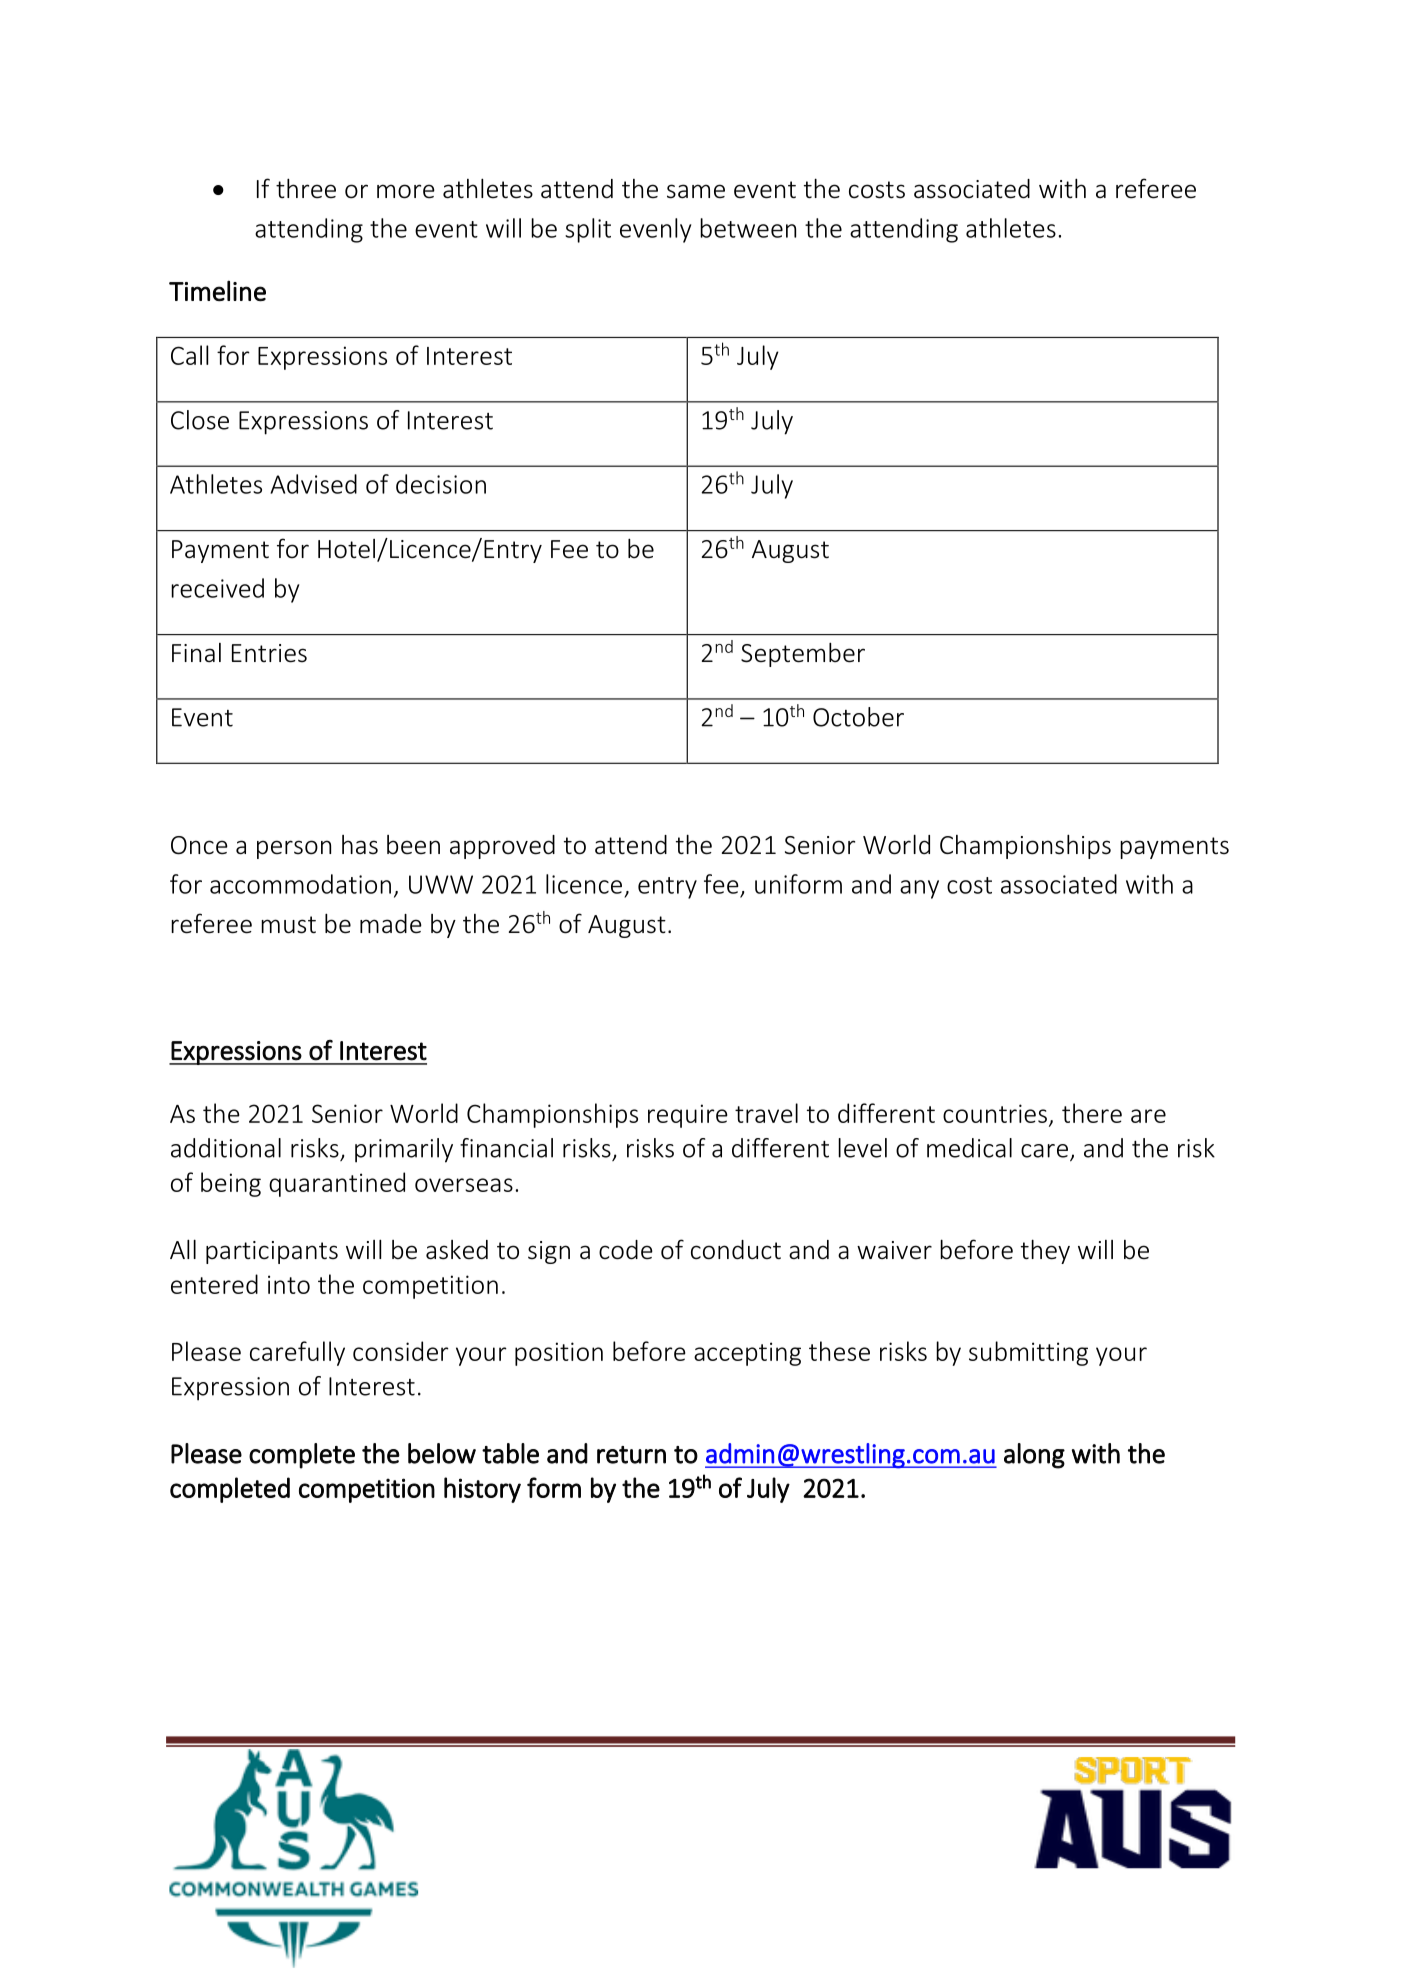 This screenshot has width=1401, height=1981. I want to click on October, so click(858, 717).
